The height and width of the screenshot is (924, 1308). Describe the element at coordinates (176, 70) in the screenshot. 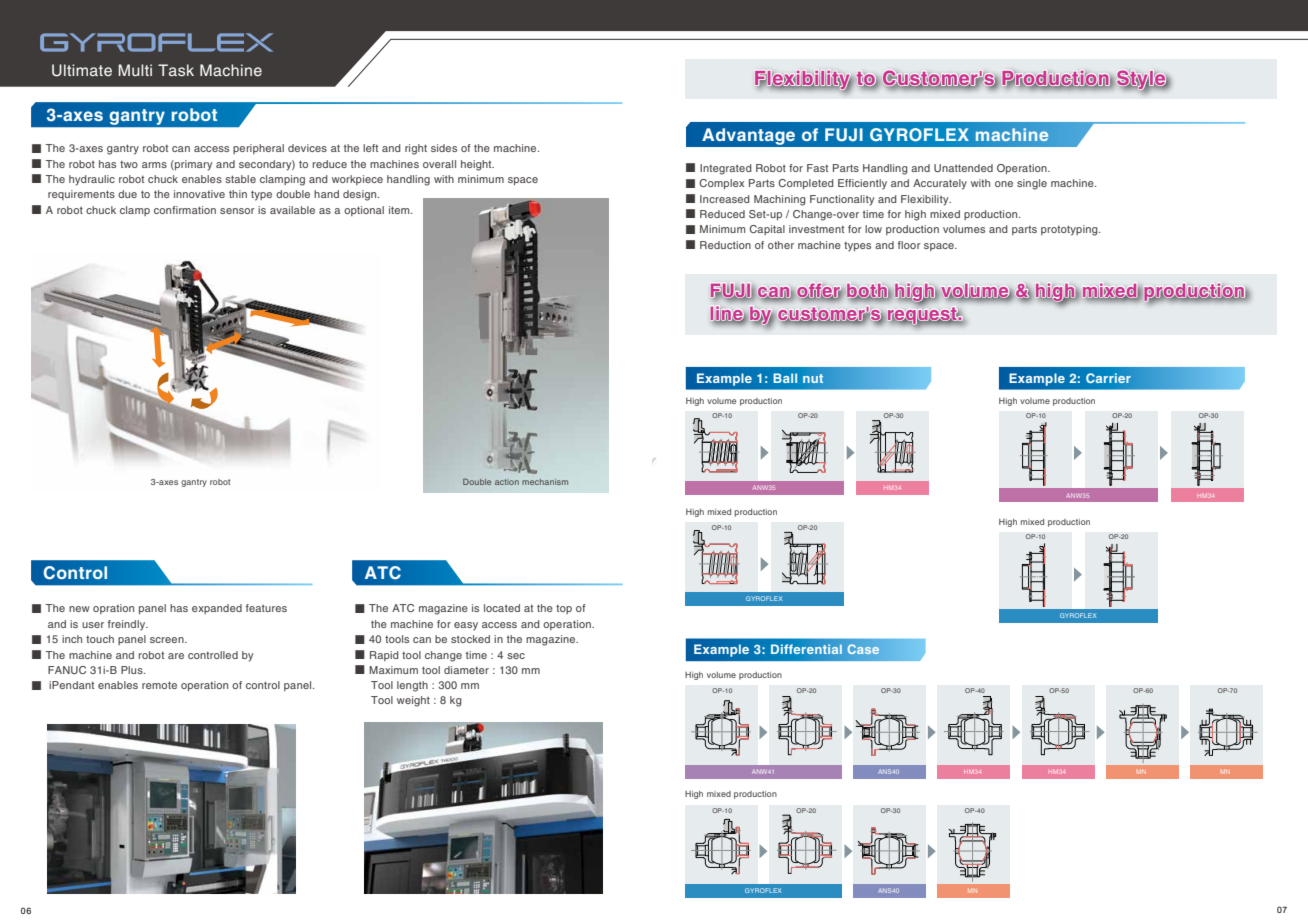

I see `Task` at that location.
